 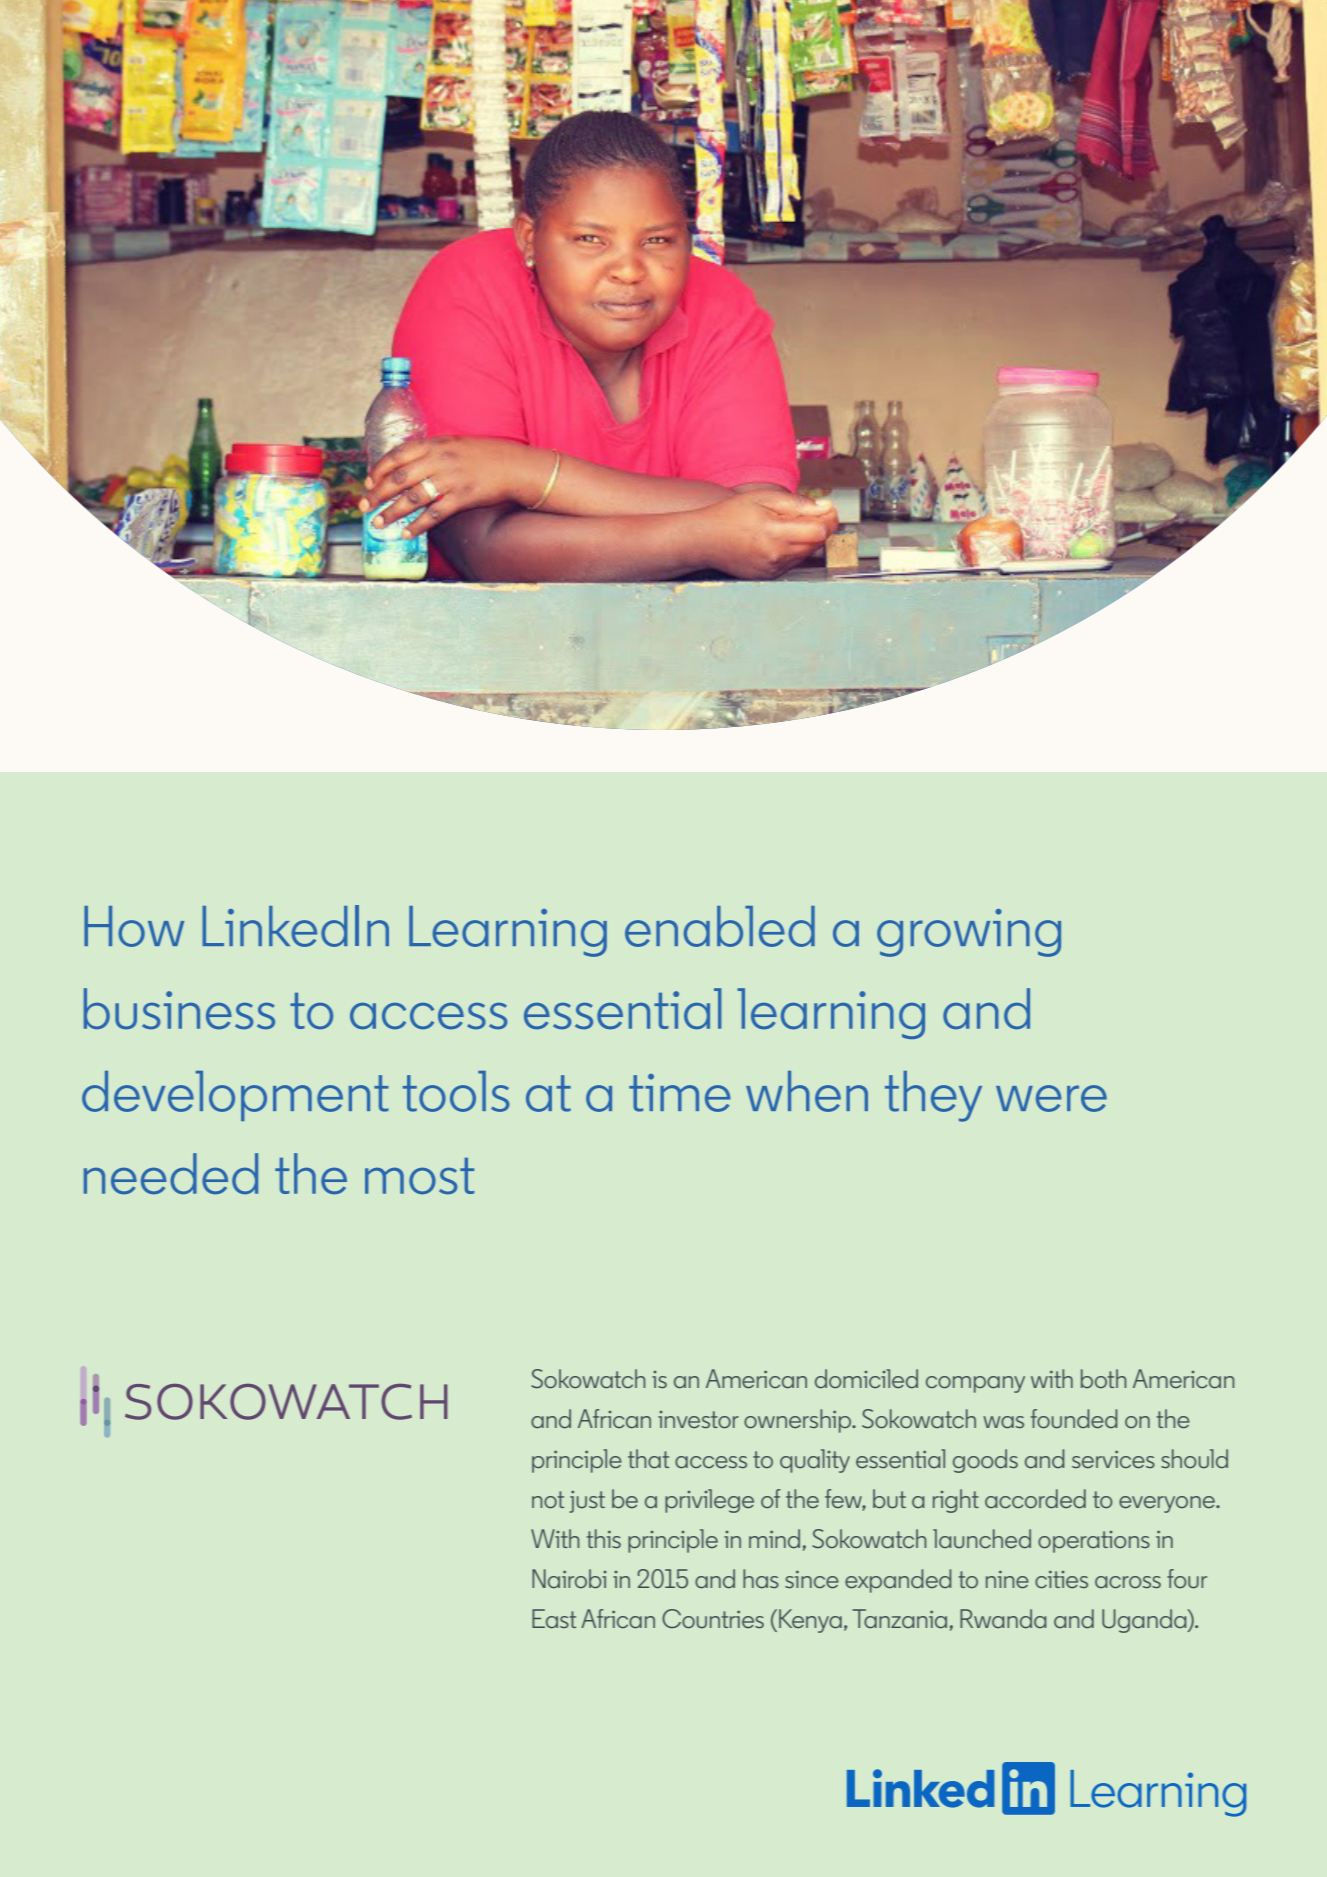 I want to click on time, so click(x=680, y=1093).
